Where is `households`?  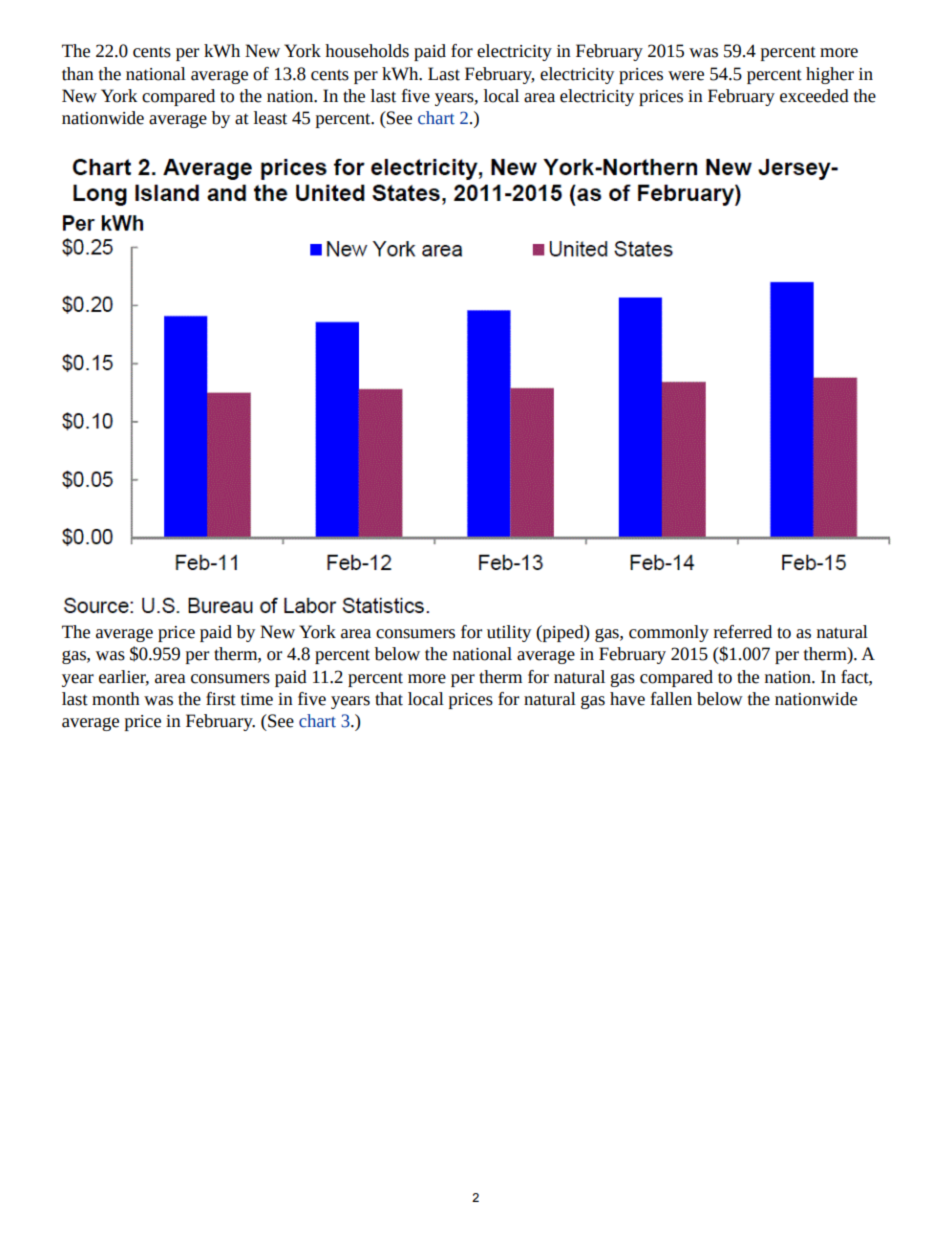 households is located at coordinates (367, 51).
